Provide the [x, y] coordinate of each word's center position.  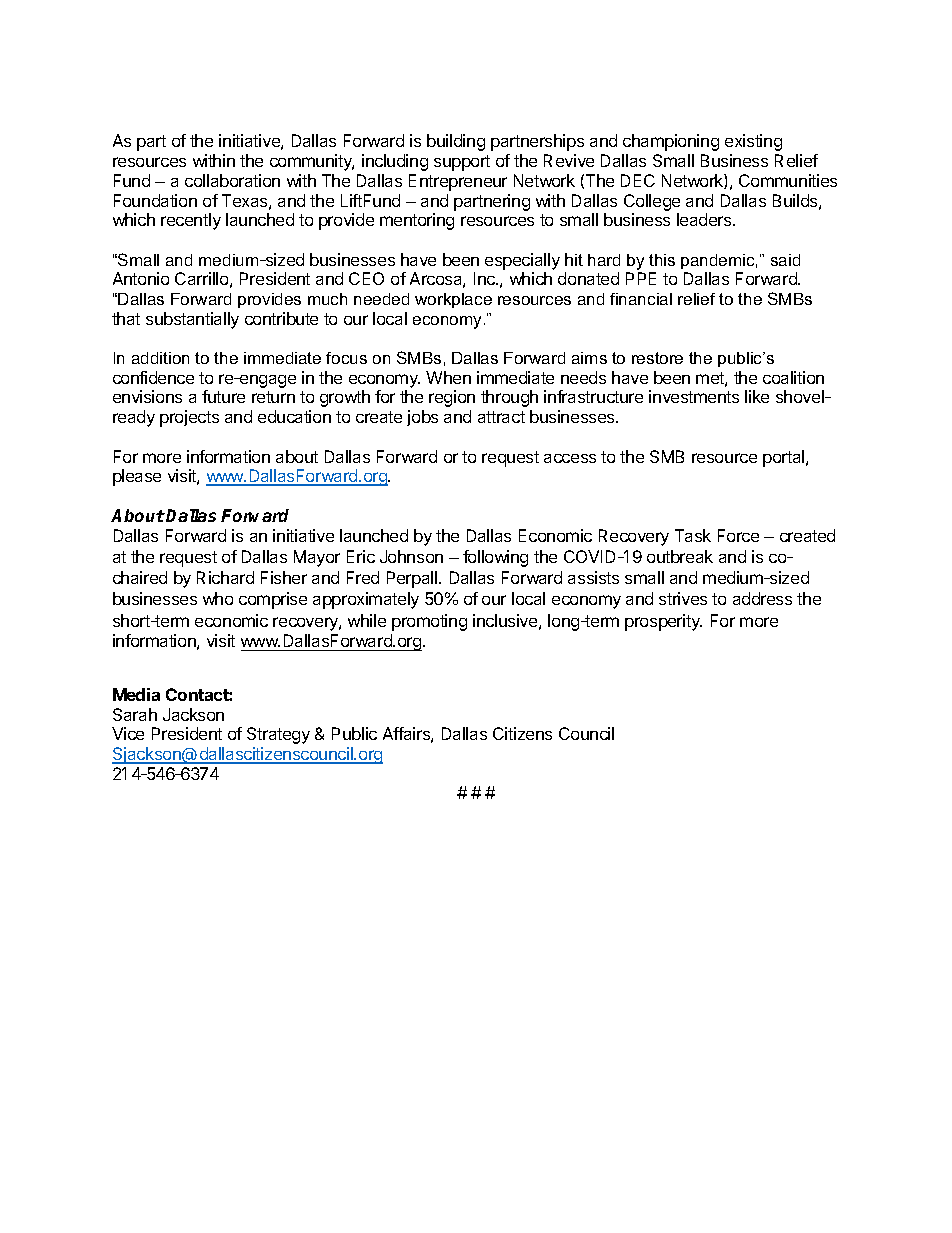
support [462, 163]
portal [785, 458]
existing [753, 142]
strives [683, 598]
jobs [422, 418]
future [223, 396]
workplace [453, 300]
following [495, 558]
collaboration [232, 180]
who [218, 598]
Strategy [278, 735]
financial [641, 299]
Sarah [135, 714]
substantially [192, 320]
